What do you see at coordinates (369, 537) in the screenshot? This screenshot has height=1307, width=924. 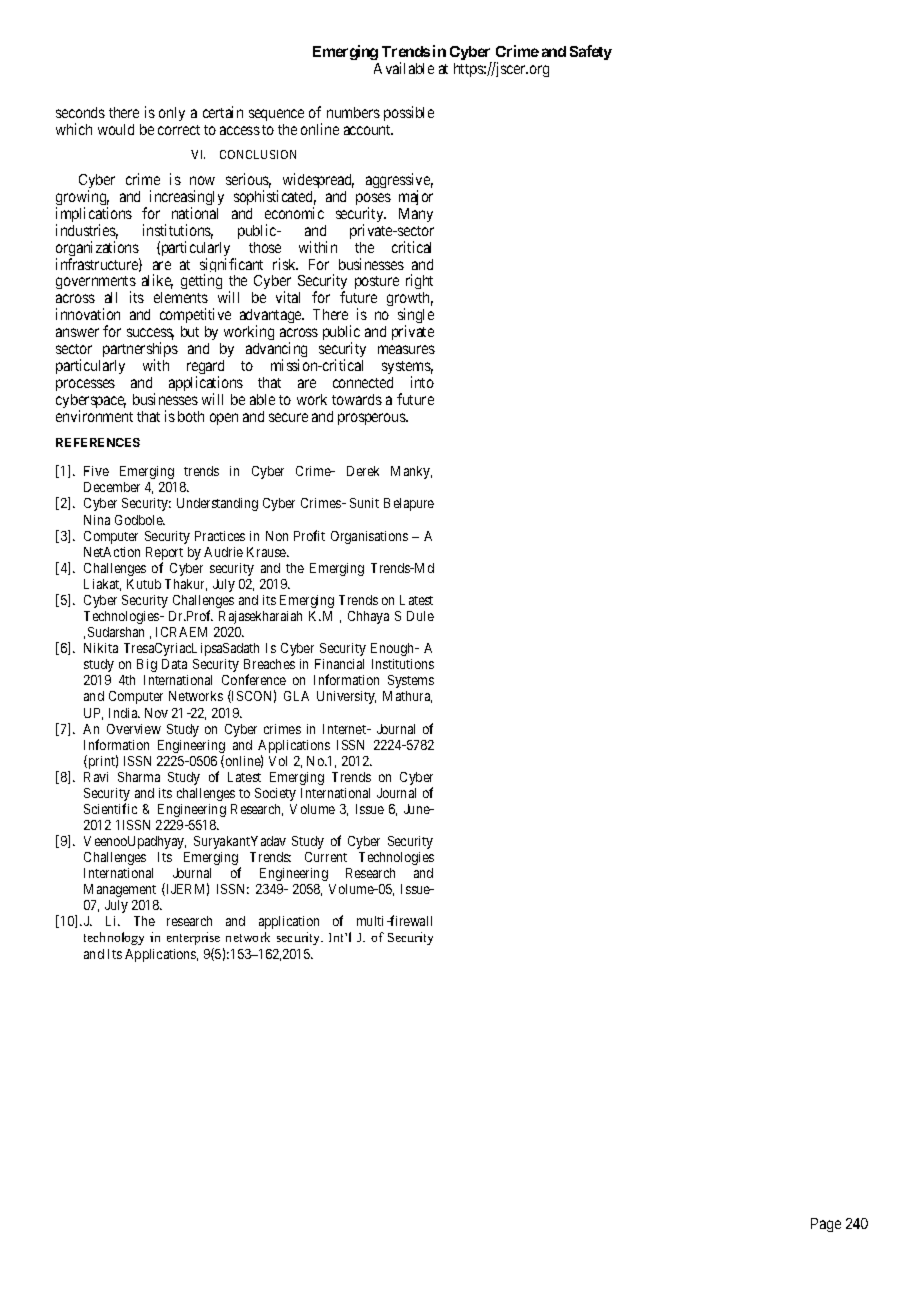 I see `Organisations` at bounding box center [369, 537].
